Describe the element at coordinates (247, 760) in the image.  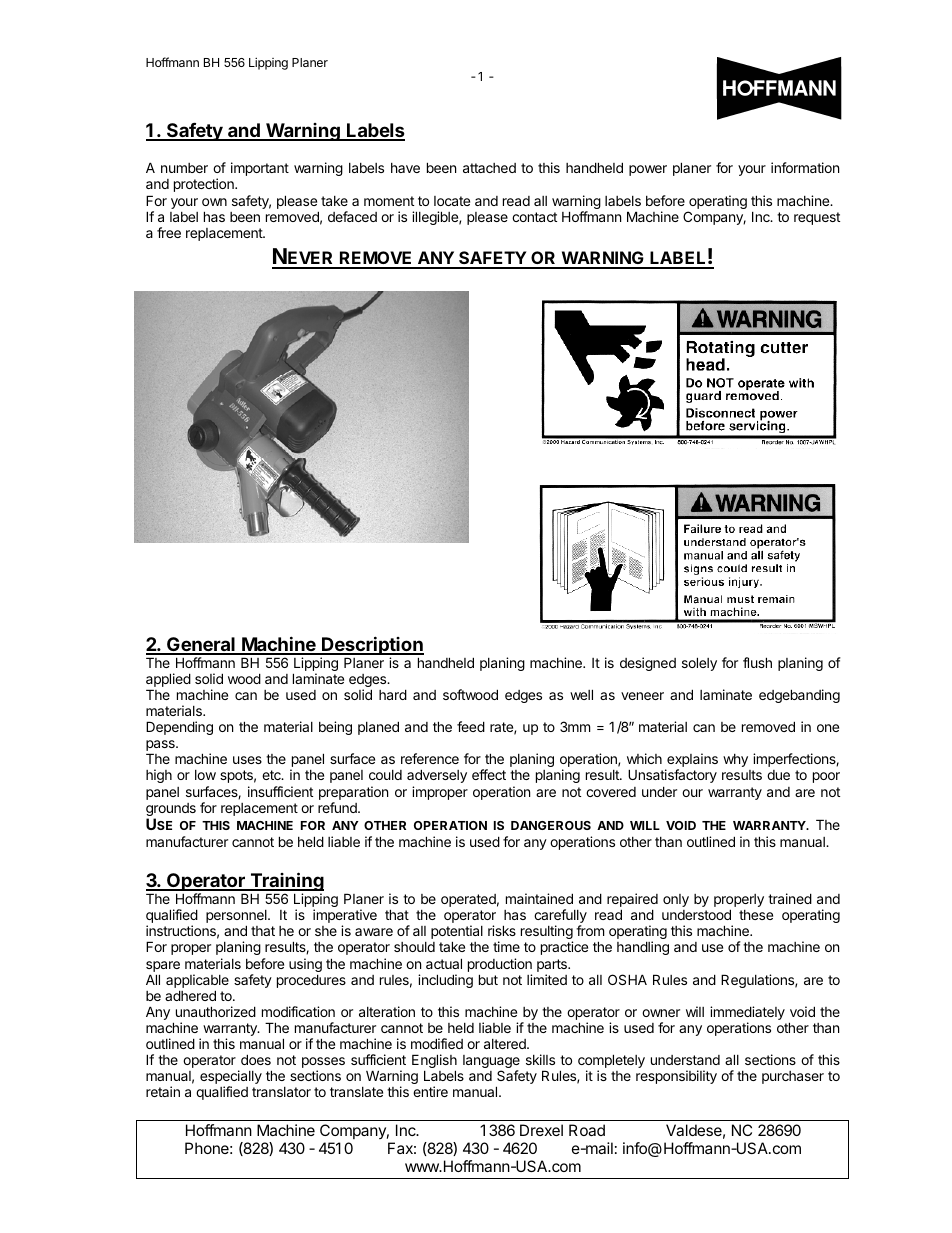
I see `uses` at that location.
